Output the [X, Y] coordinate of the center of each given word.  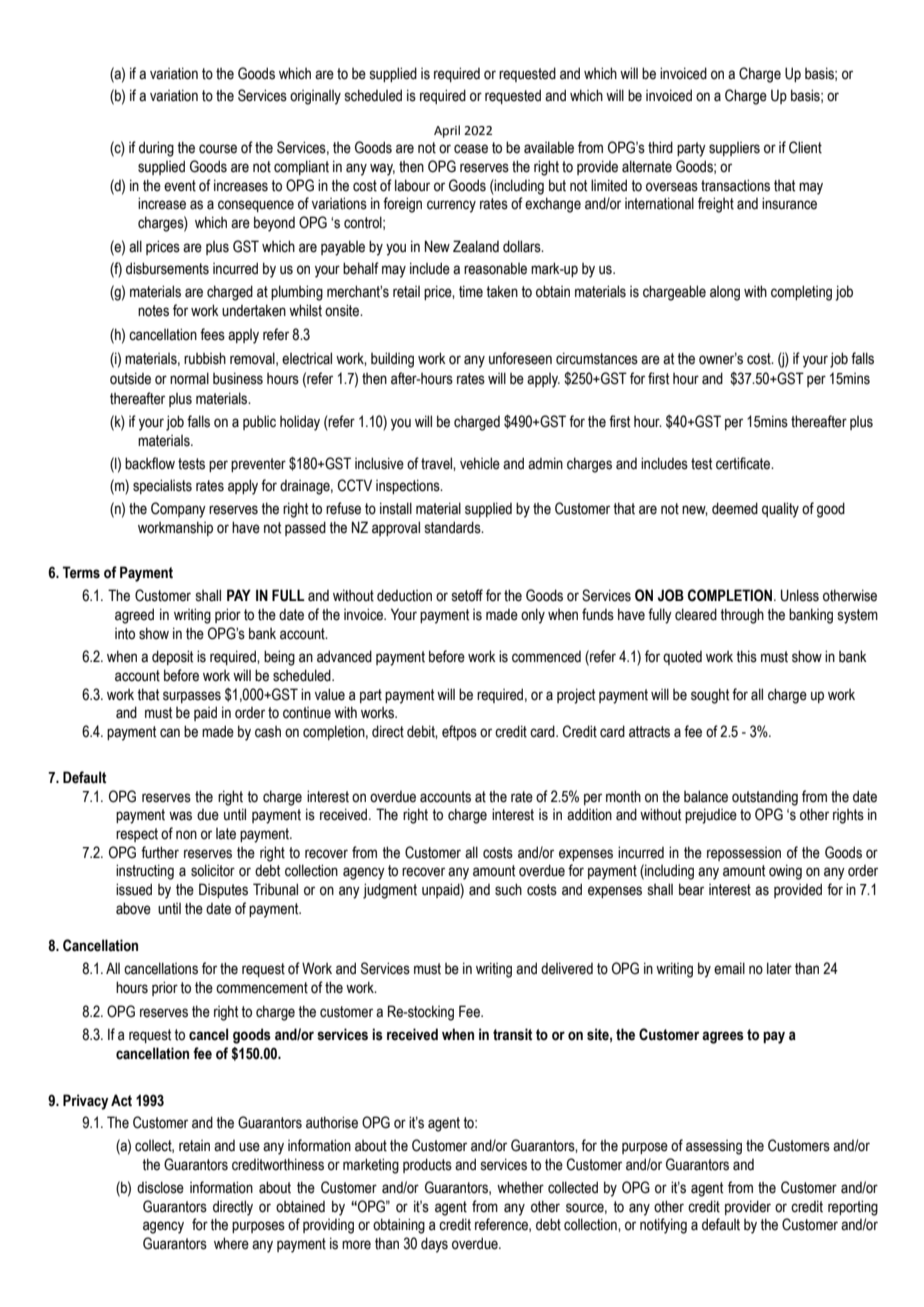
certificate [744, 463]
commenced [546, 657]
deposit [172, 657]
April [447, 131]
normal [189, 378]
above [133, 908]
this [746, 656]
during [156, 149]
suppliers [734, 149]
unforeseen [520, 358]
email [729, 968]
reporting [853, 1208]
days [434, 1245]
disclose [160, 1187]
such [508, 889]
